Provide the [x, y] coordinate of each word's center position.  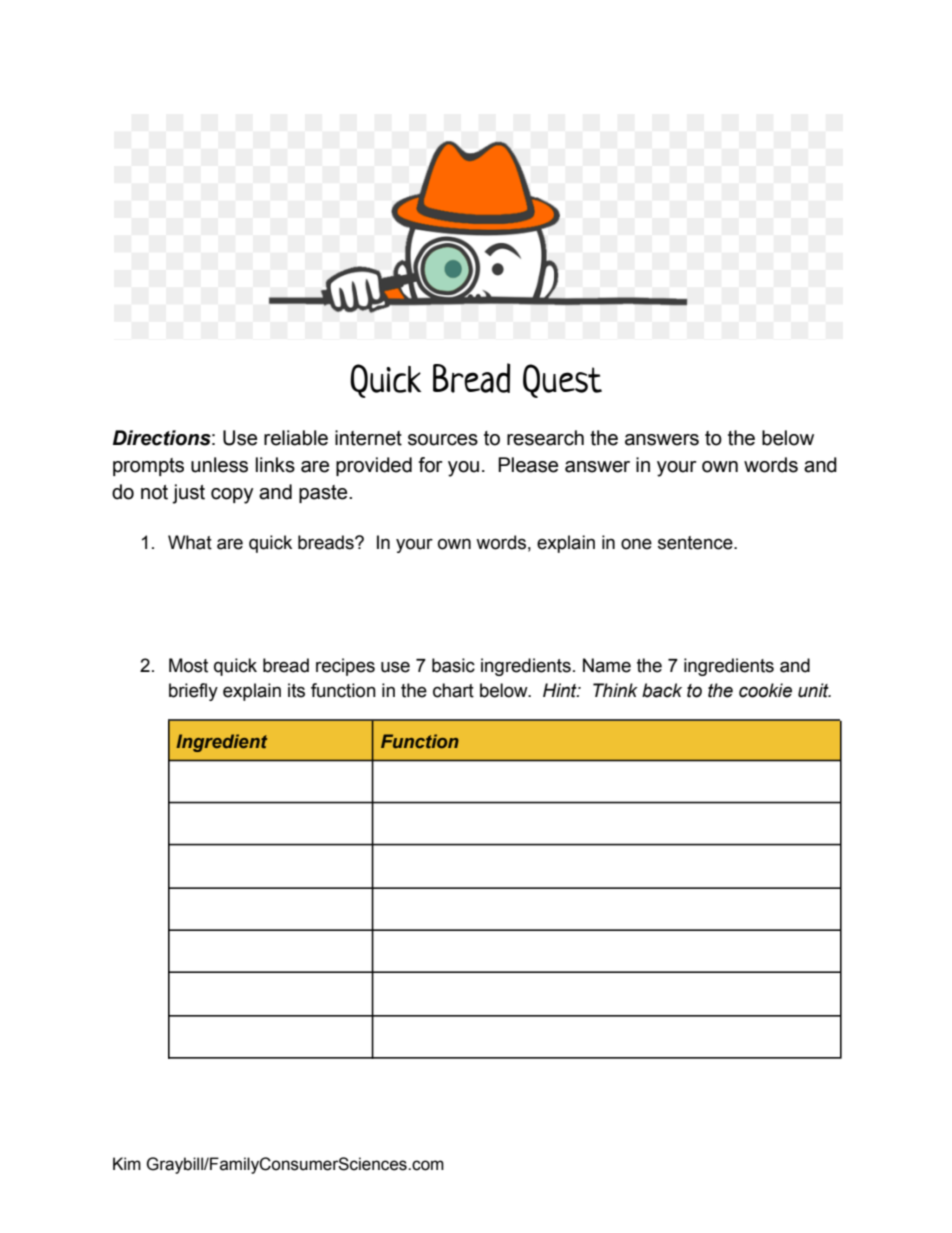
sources [443, 440]
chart [453, 690]
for [430, 465]
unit [814, 690]
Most [188, 665]
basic [453, 665]
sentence [696, 543]
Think [615, 690]
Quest [562, 381]
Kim [127, 1163]
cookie [765, 690]
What [190, 542]
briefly [193, 692]
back [662, 690]
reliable [296, 438]
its [296, 690]
